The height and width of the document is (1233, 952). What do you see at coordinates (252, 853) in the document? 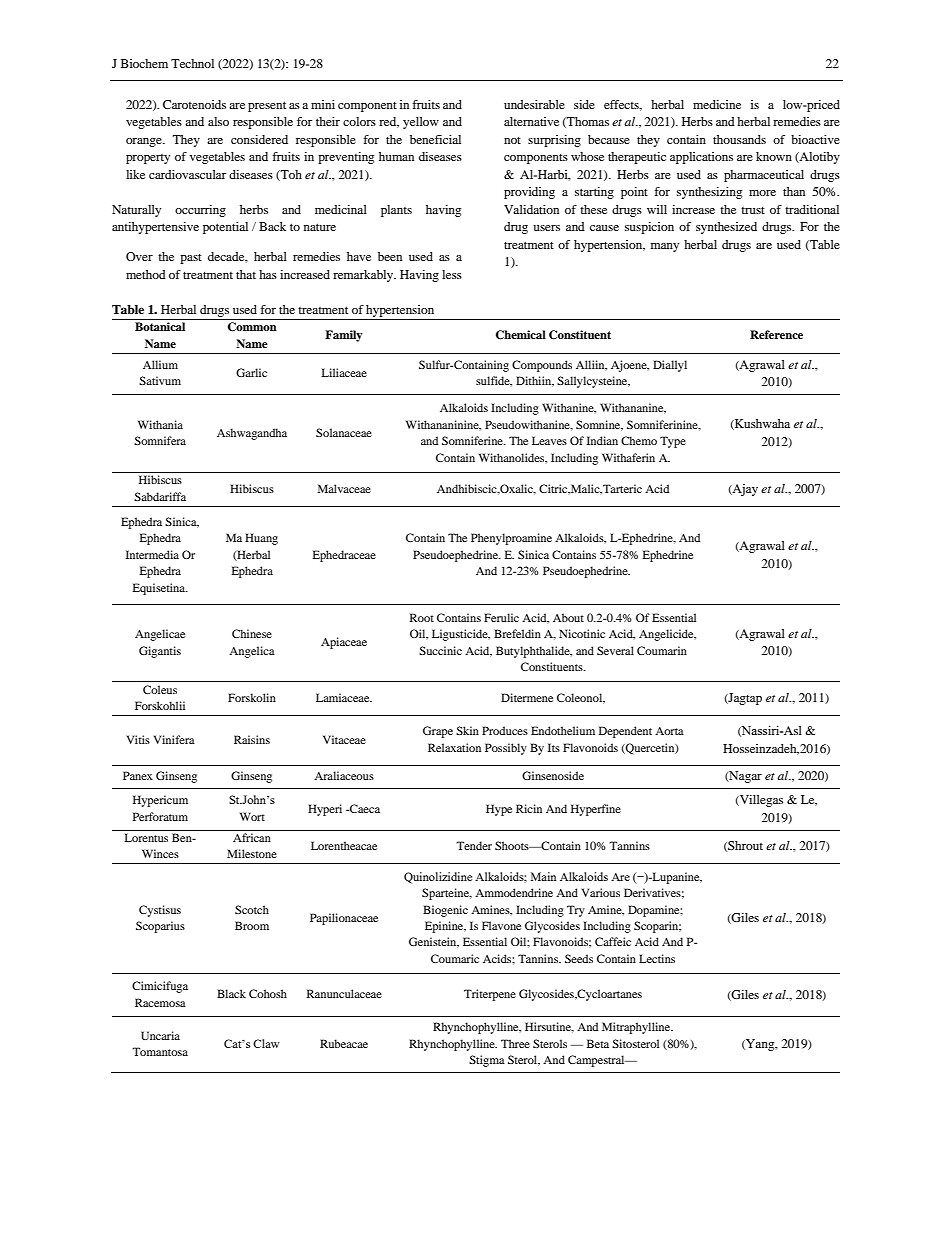
I see `Milestone` at bounding box center [252, 853].
